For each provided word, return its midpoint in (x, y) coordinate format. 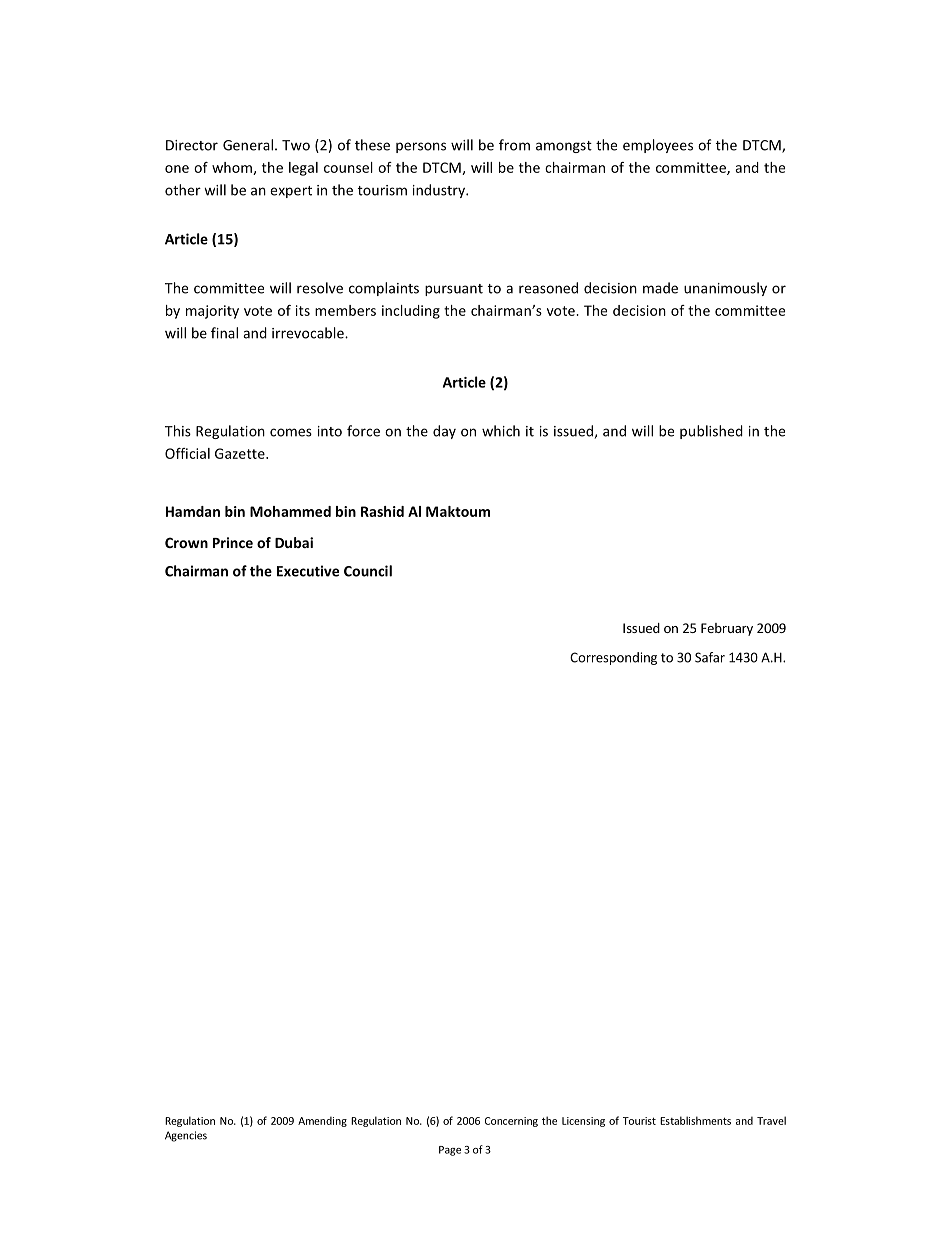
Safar (710, 657)
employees (658, 146)
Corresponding (613, 658)
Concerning (511, 1122)
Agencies (186, 1136)
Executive (308, 571)
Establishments (695, 1120)
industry (440, 191)
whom (233, 168)
